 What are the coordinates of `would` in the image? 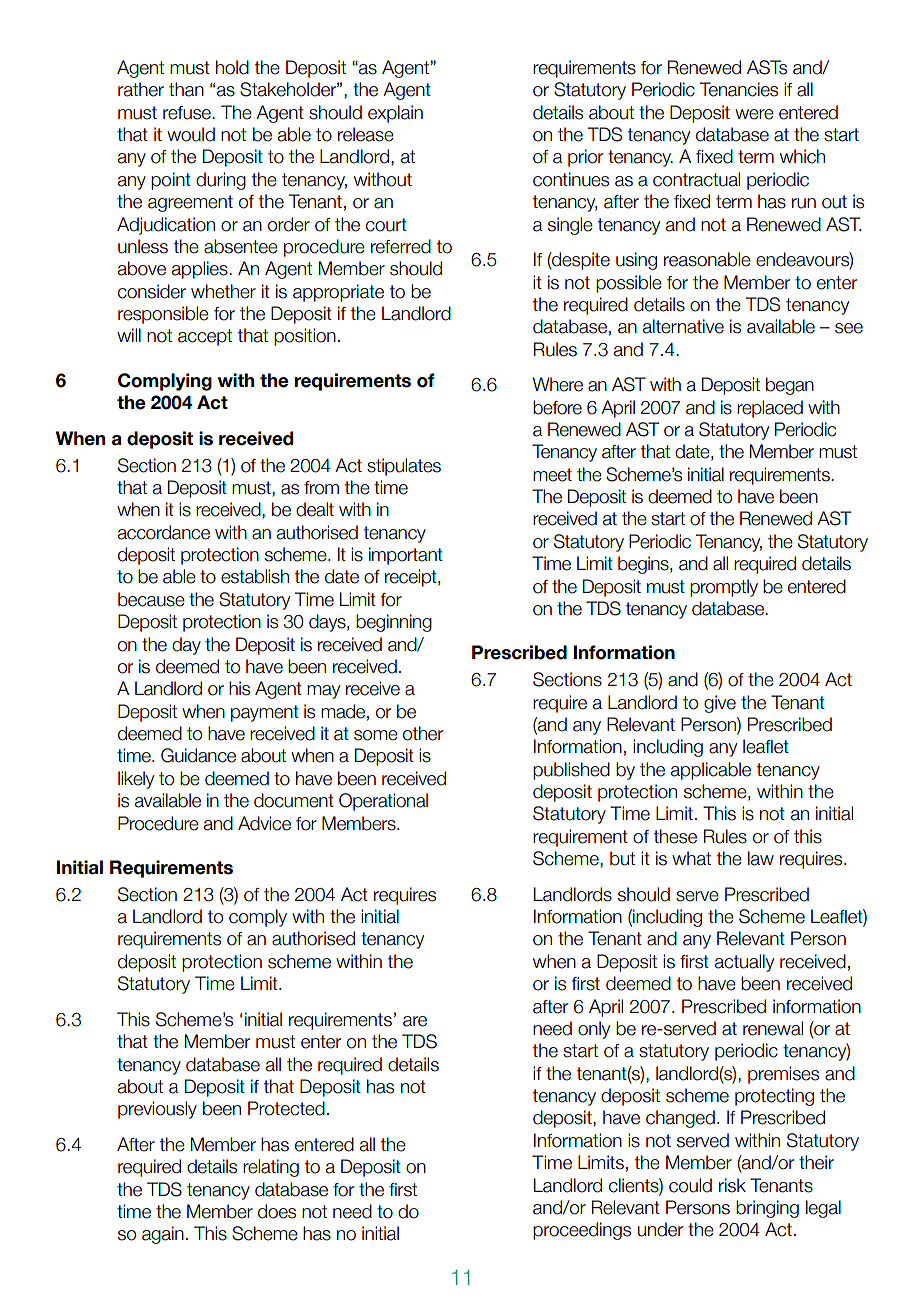 It's located at (191, 134).
